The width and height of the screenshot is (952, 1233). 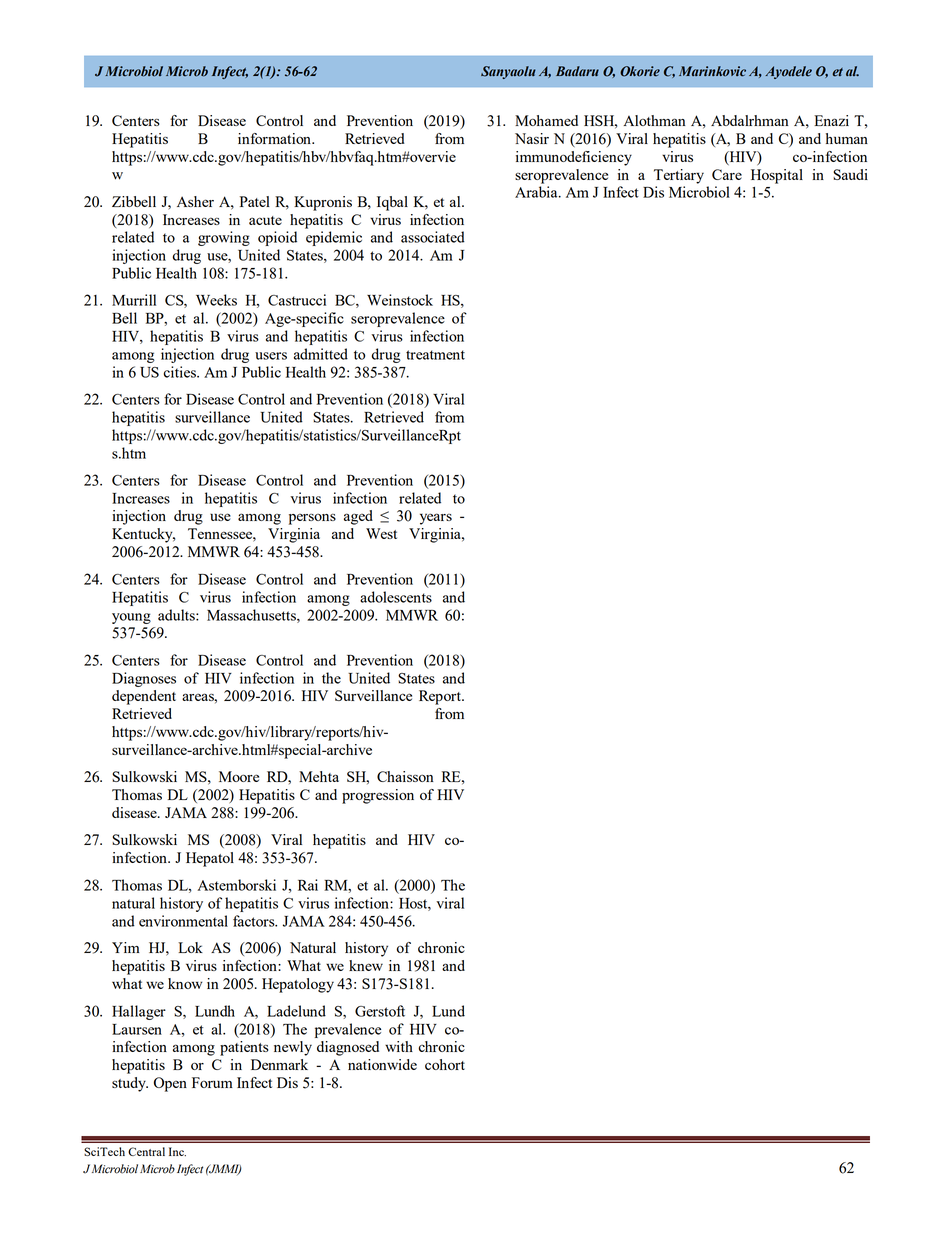 I want to click on information, so click(x=275, y=138).
